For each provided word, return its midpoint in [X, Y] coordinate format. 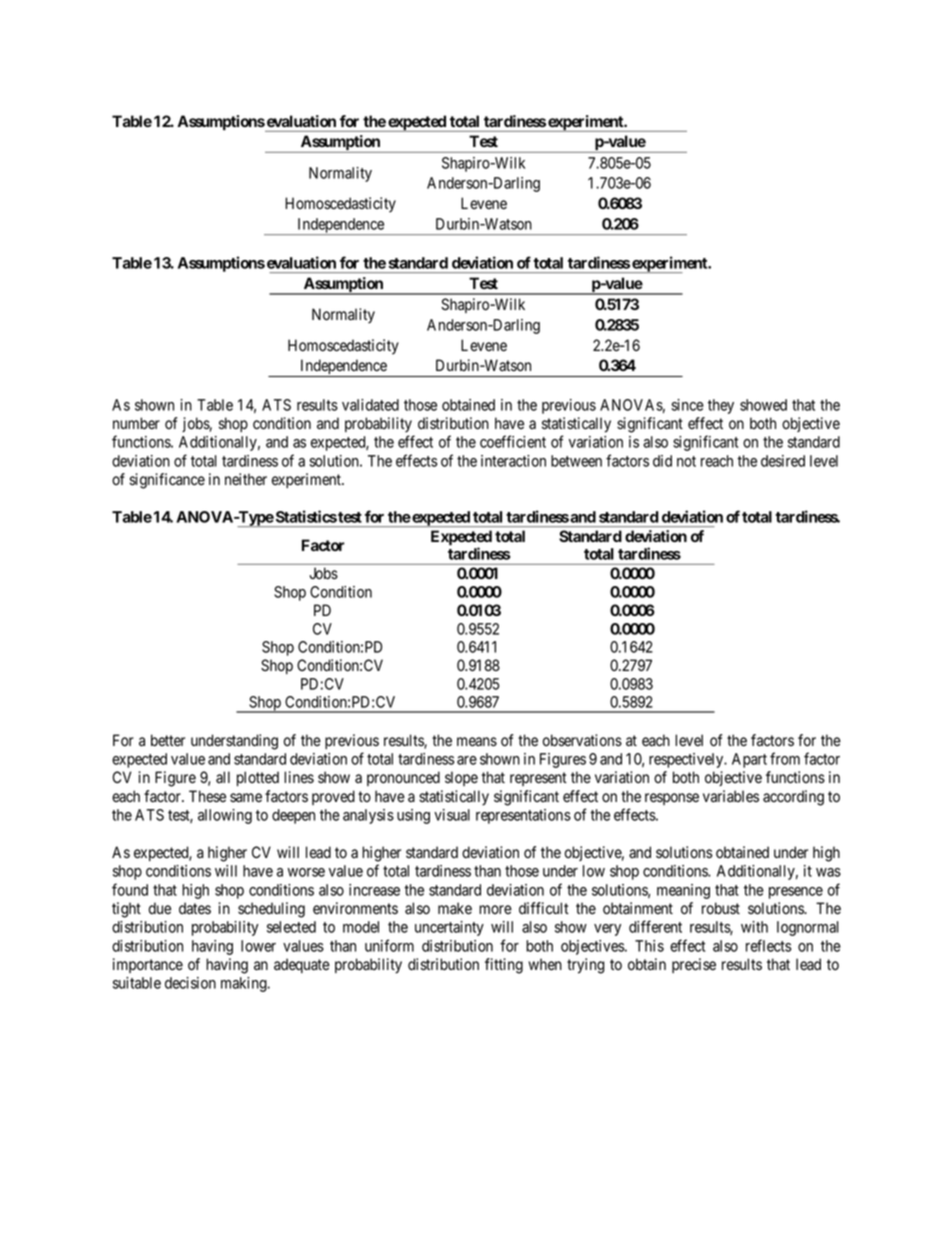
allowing [225, 816]
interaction [513, 461]
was [828, 872]
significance [167, 481]
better [168, 740]
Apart [749, 760]
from [785, 758]
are [467, 760]
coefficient [513, 441]
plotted [258, 778]
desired [783, 461]
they [721, 406]
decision [190, 983]
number [136, 423]
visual [452, 815]
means [477, 742]
